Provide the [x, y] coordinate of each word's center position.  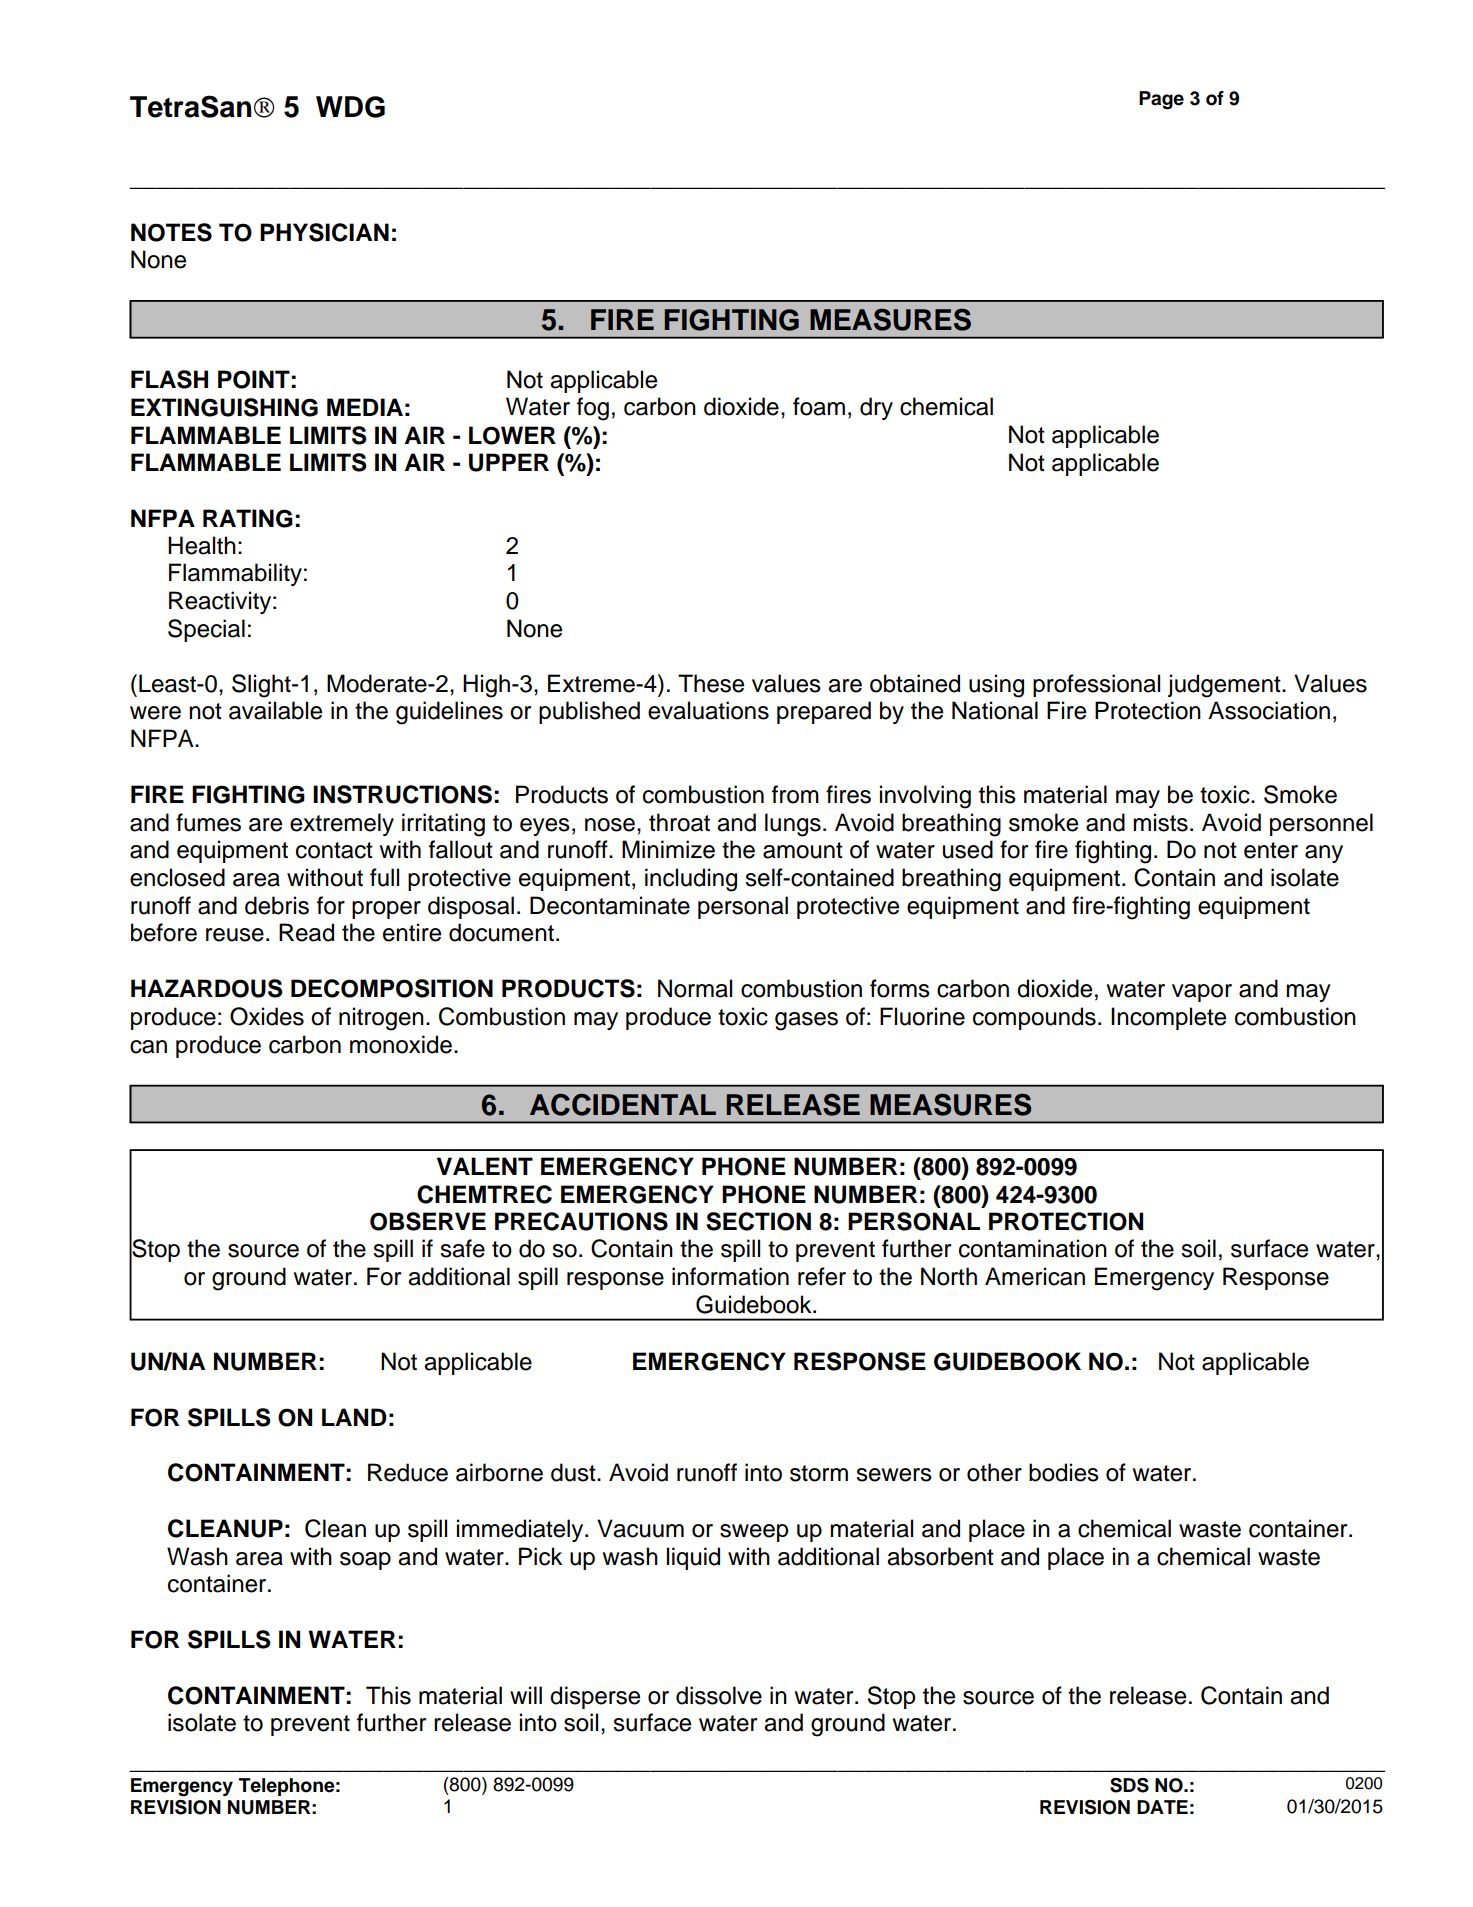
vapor [1202, 993]
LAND [354, 1417]
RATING [248, 518]
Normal [695, 988]
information [730, 1276]
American [1035, 1276]
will [526, 1695]
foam [819, 406]
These [711, 683]
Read [306, 932]
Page [1161, 100]
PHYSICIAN [324, 232]
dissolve [719, 1695]
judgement [1225, 686]
